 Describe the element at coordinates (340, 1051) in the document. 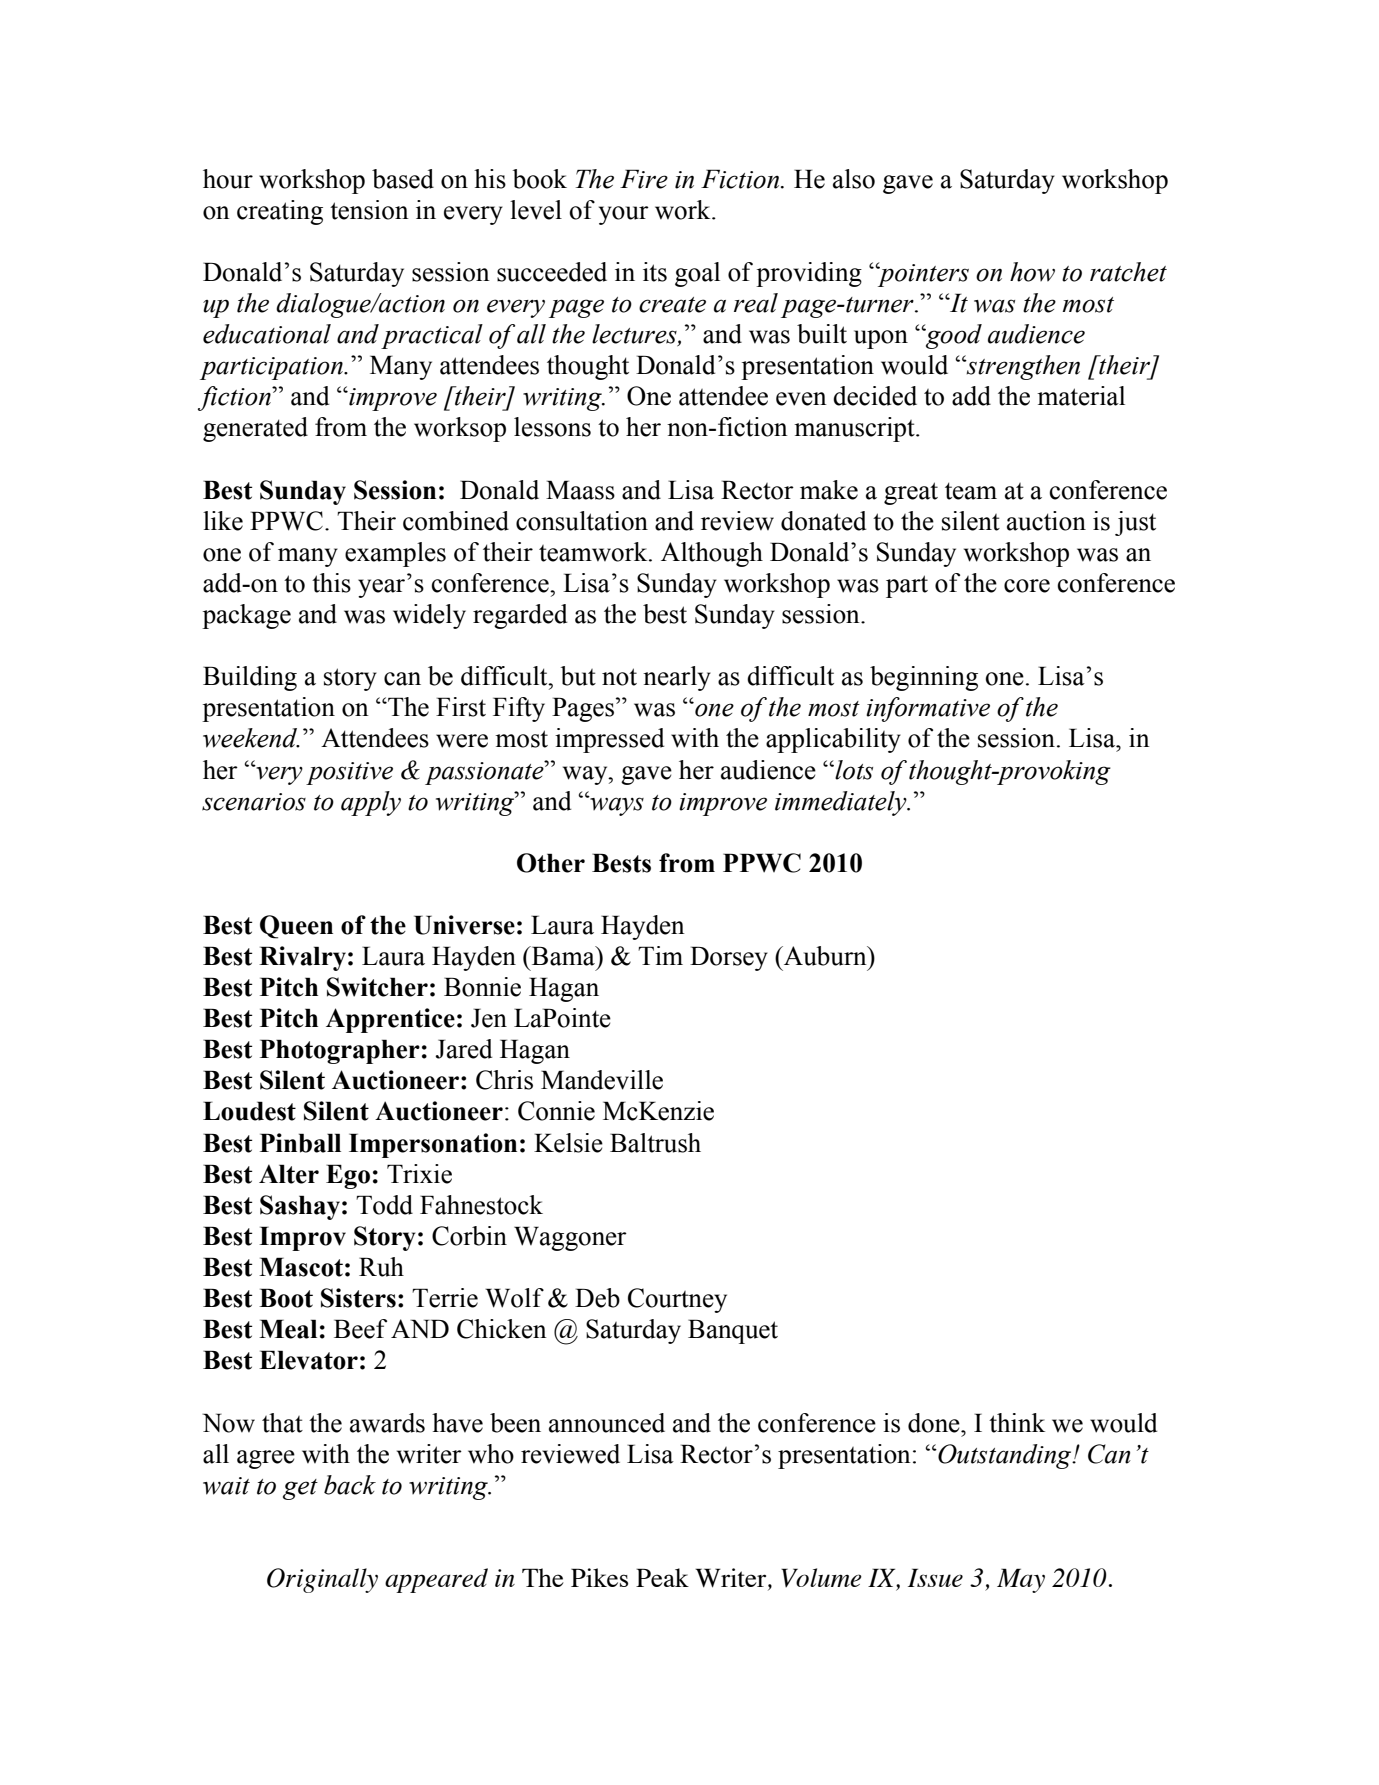

I see `Photographer` at that location.
